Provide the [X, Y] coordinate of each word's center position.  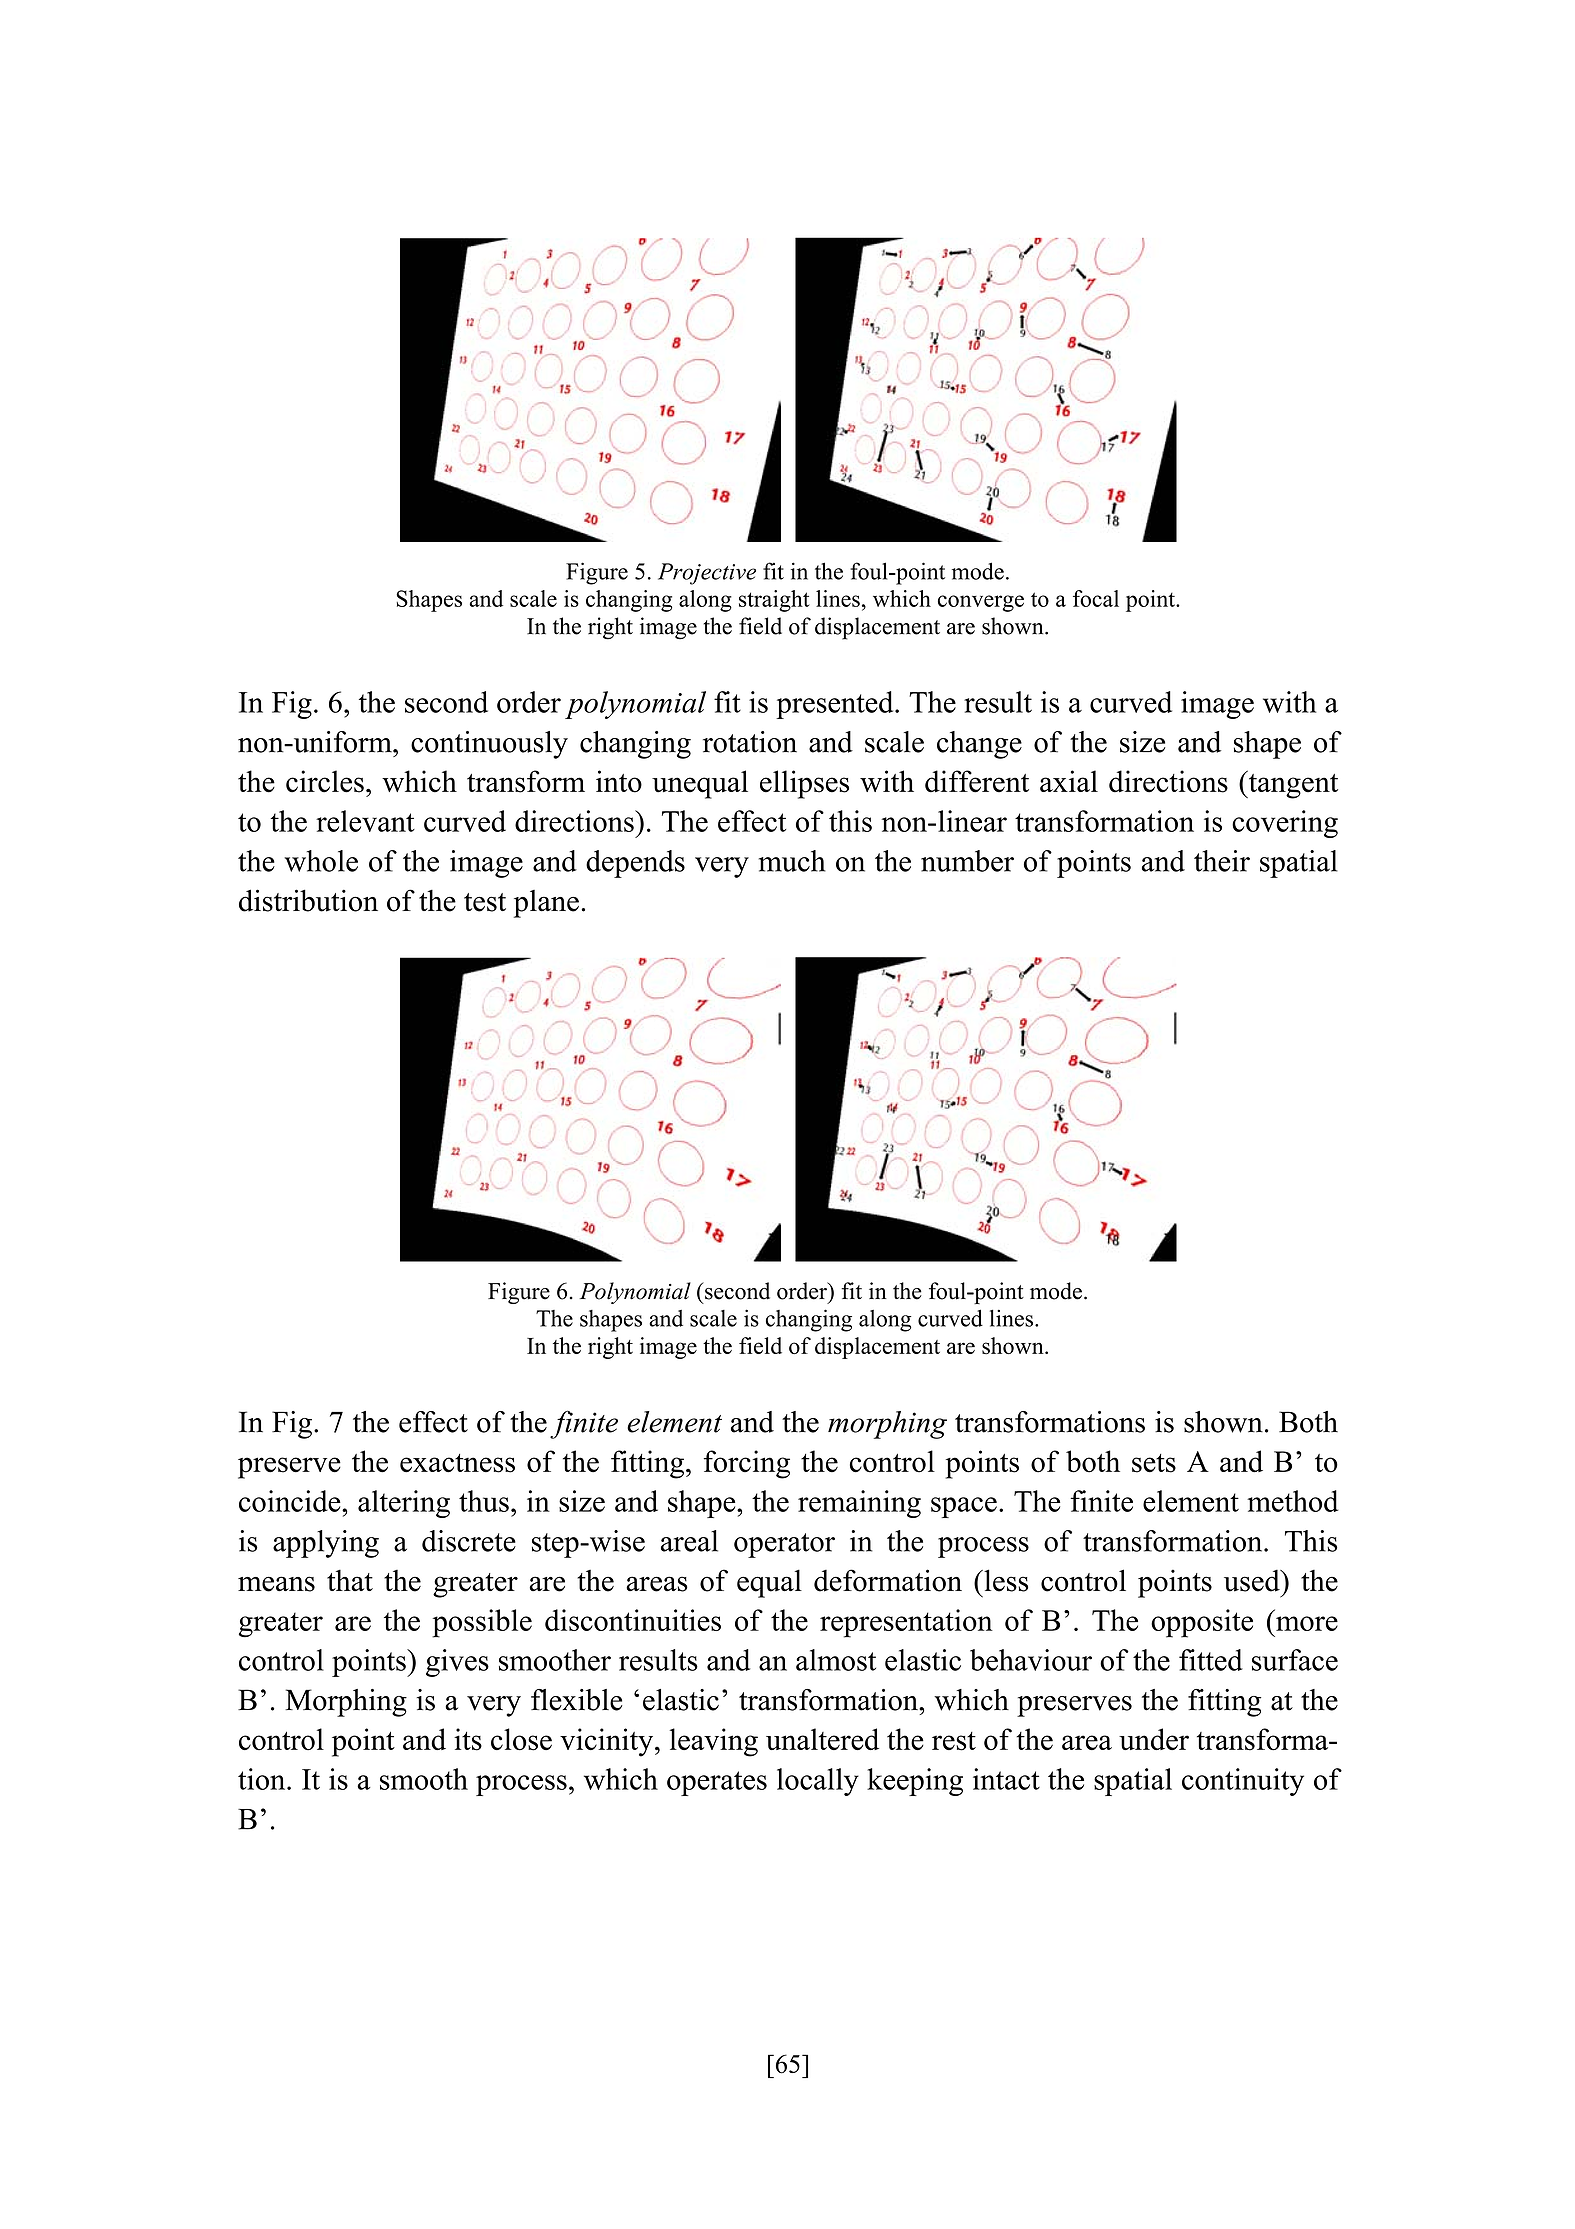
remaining [859, 1504]
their [1222, 861]
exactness [457, 1463]
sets [1154, 1463]
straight [774, 601]
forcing [747, 1464]
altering [404, 1504]
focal [1096, 598]
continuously [489, 745]
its [468, 1739]
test [485, 902]
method [1292, 1501]
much [792, 861]
